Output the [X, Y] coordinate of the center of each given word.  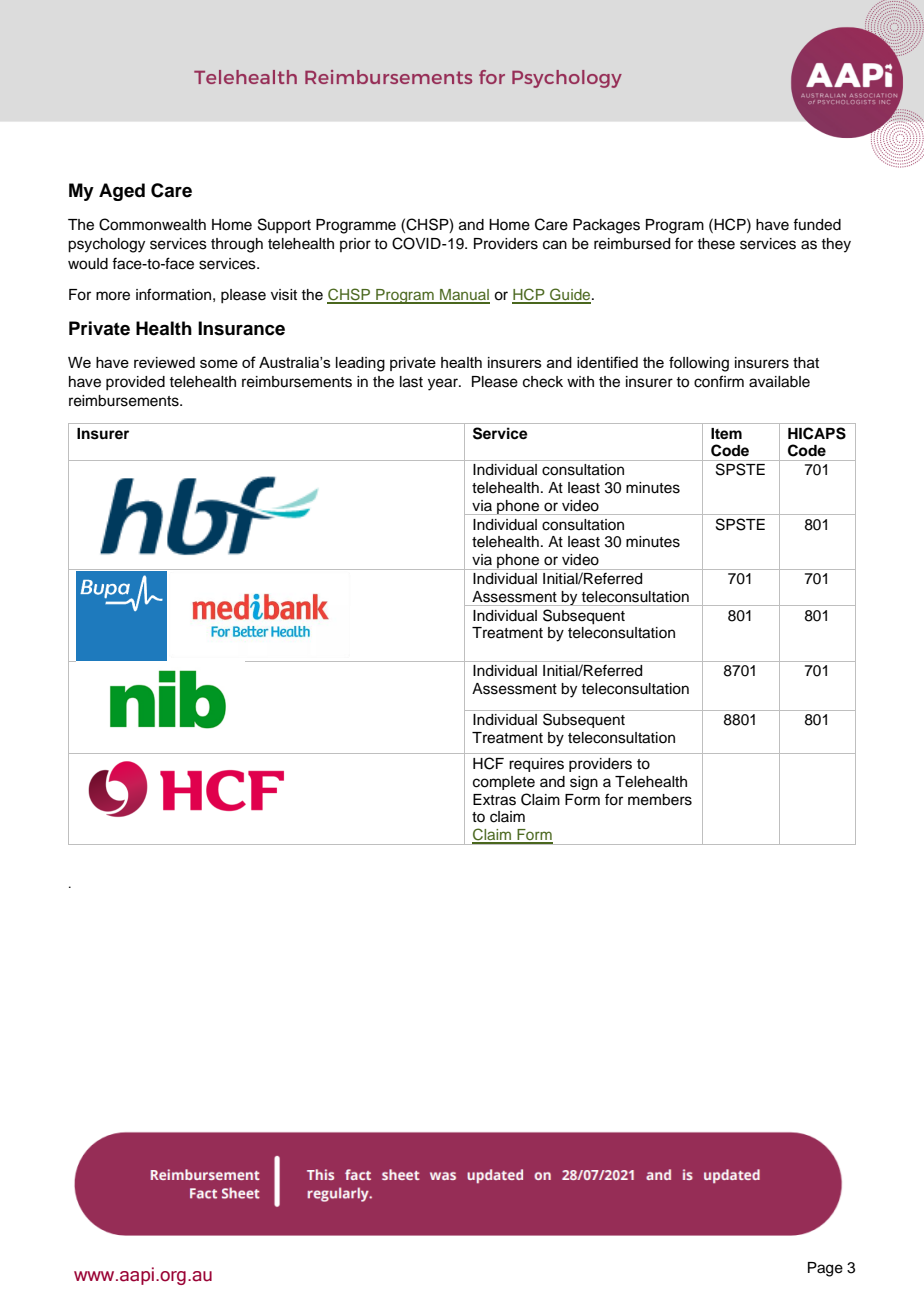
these [716, 244]
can [555, 245]
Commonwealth [152, 224]
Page [825, 1269]
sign [584, 783]
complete [504, 783]
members [660, 800]
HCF [488, 763]
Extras [494, 800]
